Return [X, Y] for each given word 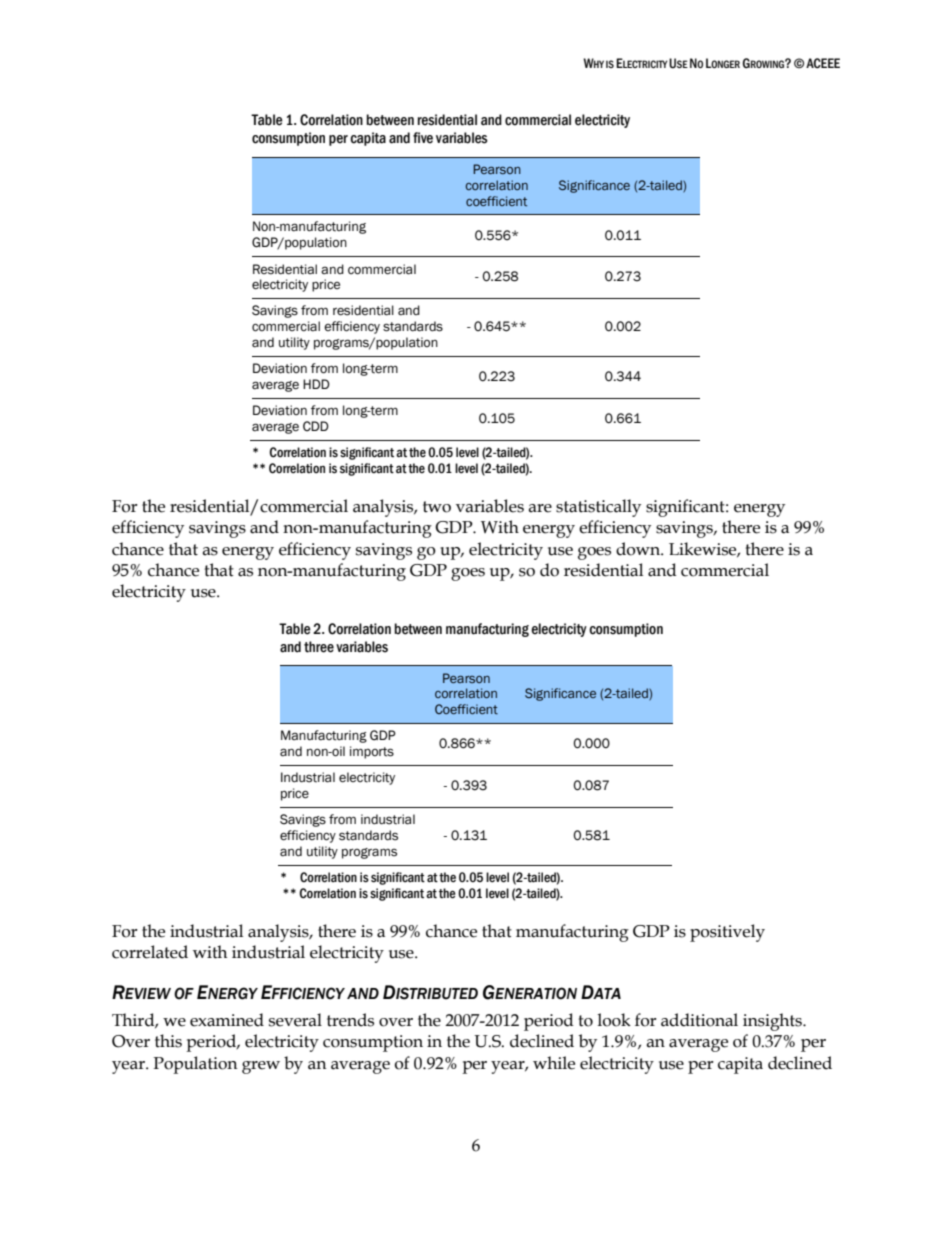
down [639, 549]
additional [699, 1020]
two [437, 507]
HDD [316, 384]
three [319, 647]
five [423, 138]
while [554, 1063]
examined [227, 1020]
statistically [598, 508]
